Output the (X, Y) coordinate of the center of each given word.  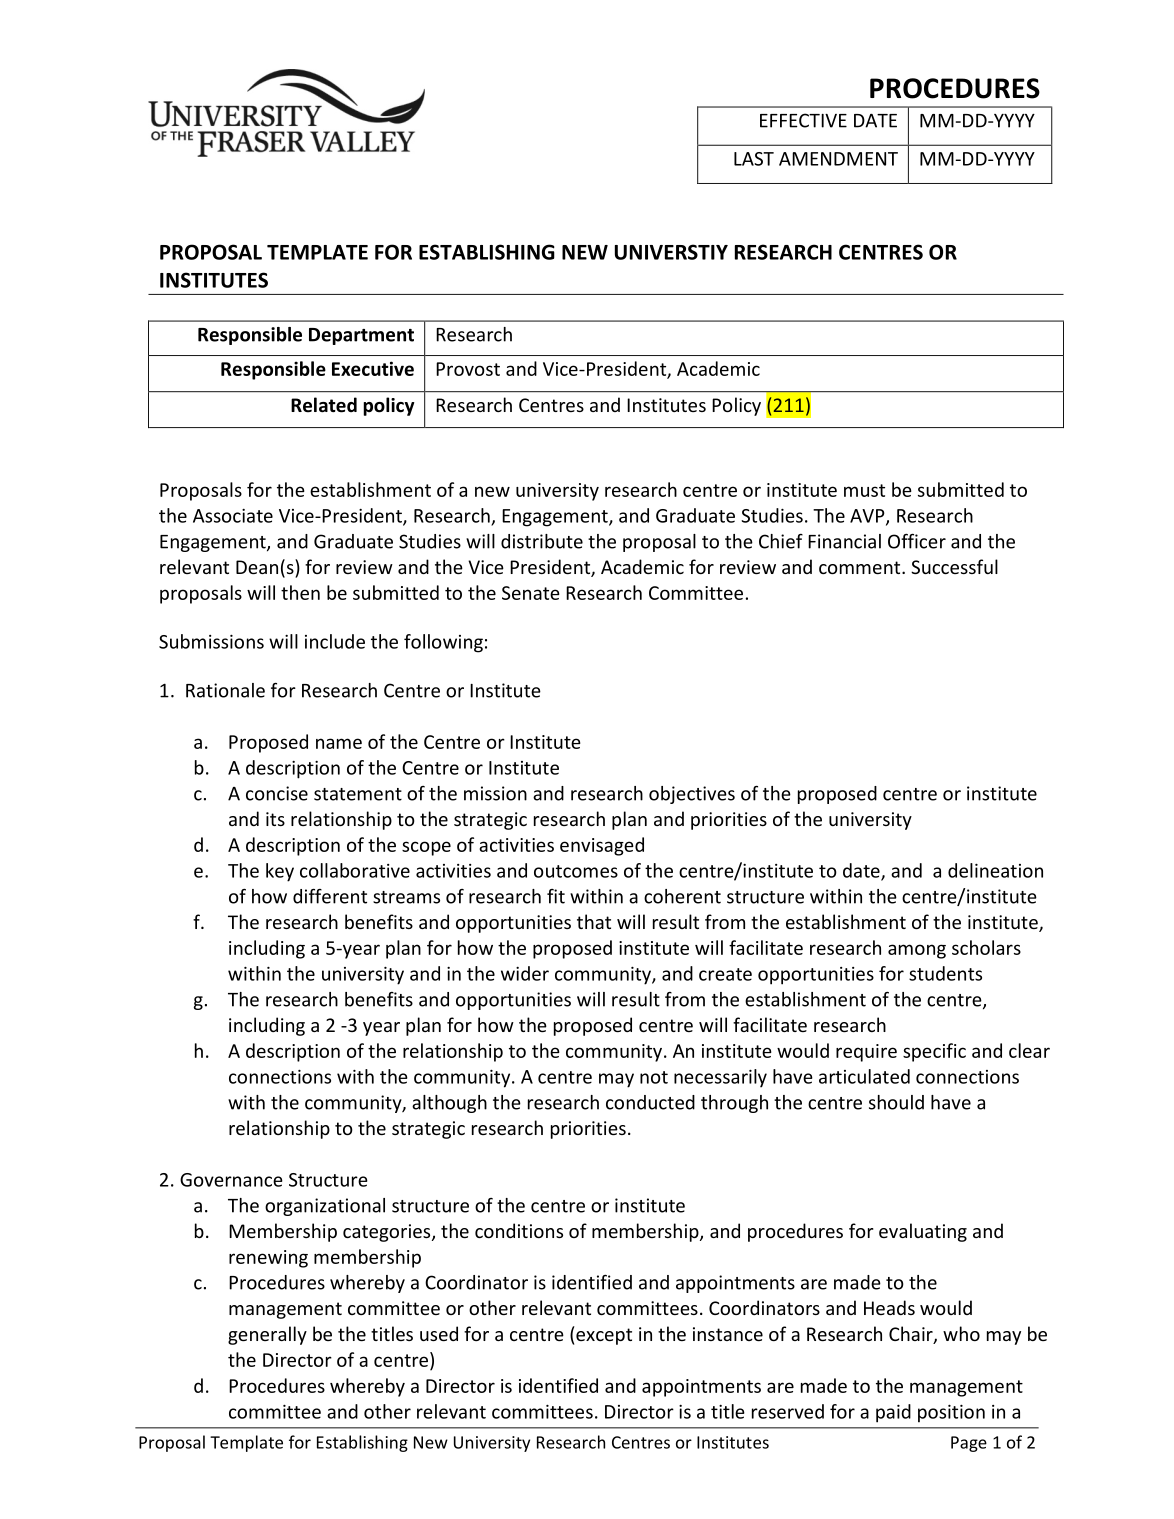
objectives (692, 795)
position (951, 1414)
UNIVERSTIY (671, 252)
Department (361, 336)
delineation (995, 870)
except (603, 1335)
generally (267, 1335)
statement (358, 794)
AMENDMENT (838, 159)
